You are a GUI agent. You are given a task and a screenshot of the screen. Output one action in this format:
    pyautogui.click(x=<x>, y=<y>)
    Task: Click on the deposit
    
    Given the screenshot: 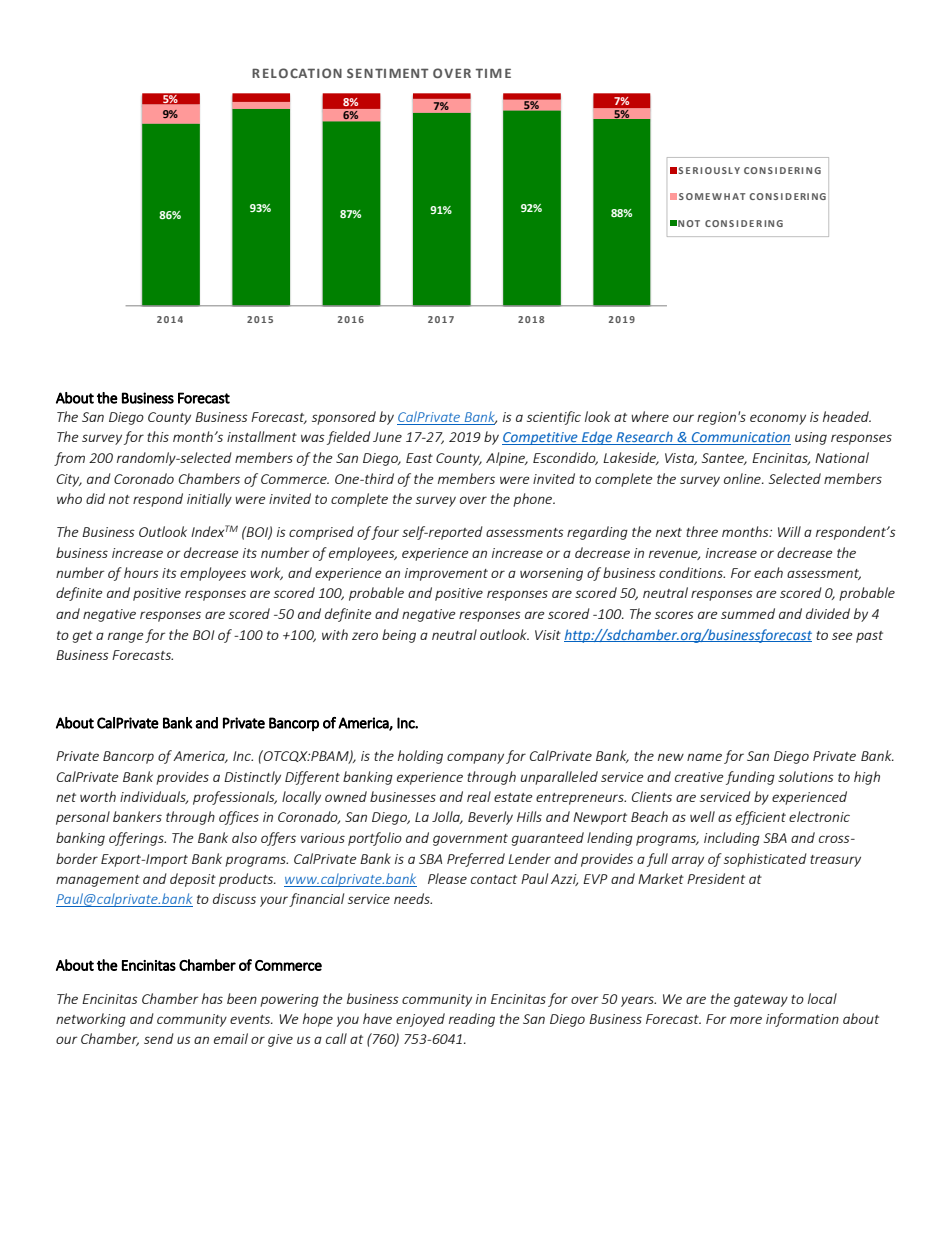 What is the action you would take?
    pyautogui.click(x=193, y=880)
